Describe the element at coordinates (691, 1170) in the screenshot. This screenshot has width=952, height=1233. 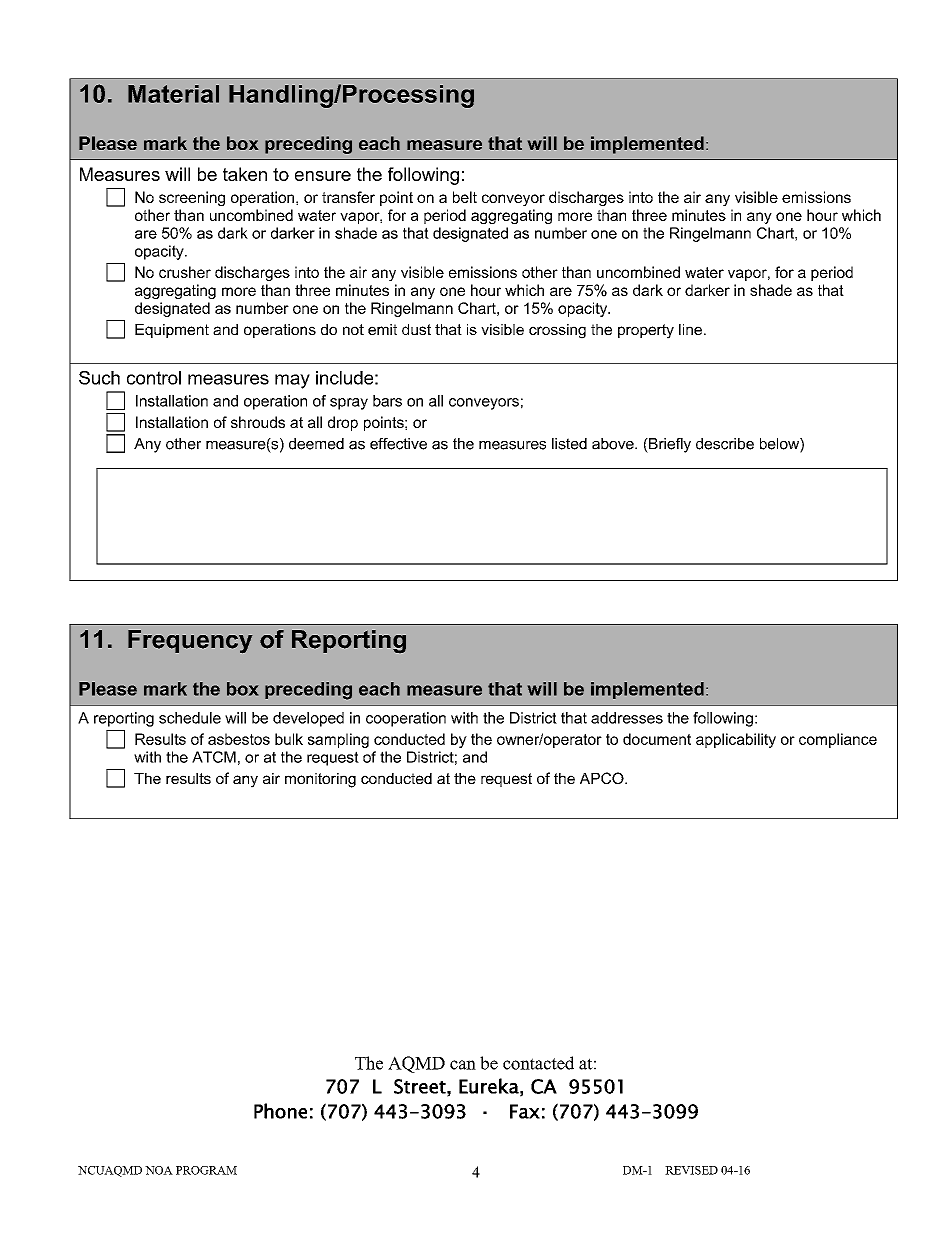
I see `REVISED` at that location.
